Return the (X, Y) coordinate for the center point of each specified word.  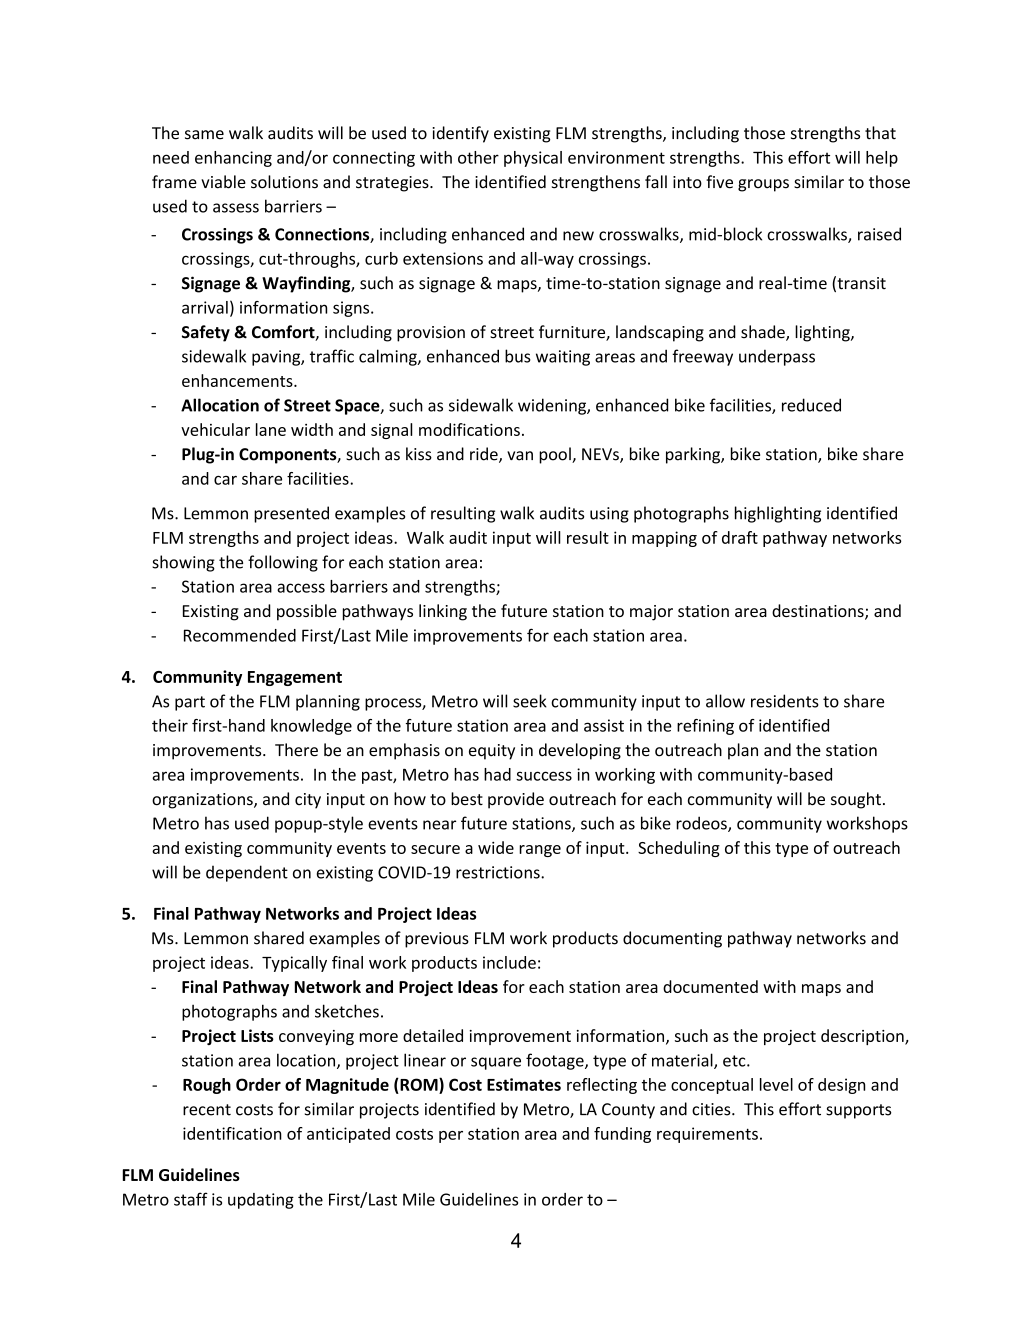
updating (261, 1201)
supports (858, 1111)
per (451, 1137)
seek (530, 701)
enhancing (233, 159)
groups (763, 185)
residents (785, 701)
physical (533, 159)
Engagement (295, 678)
